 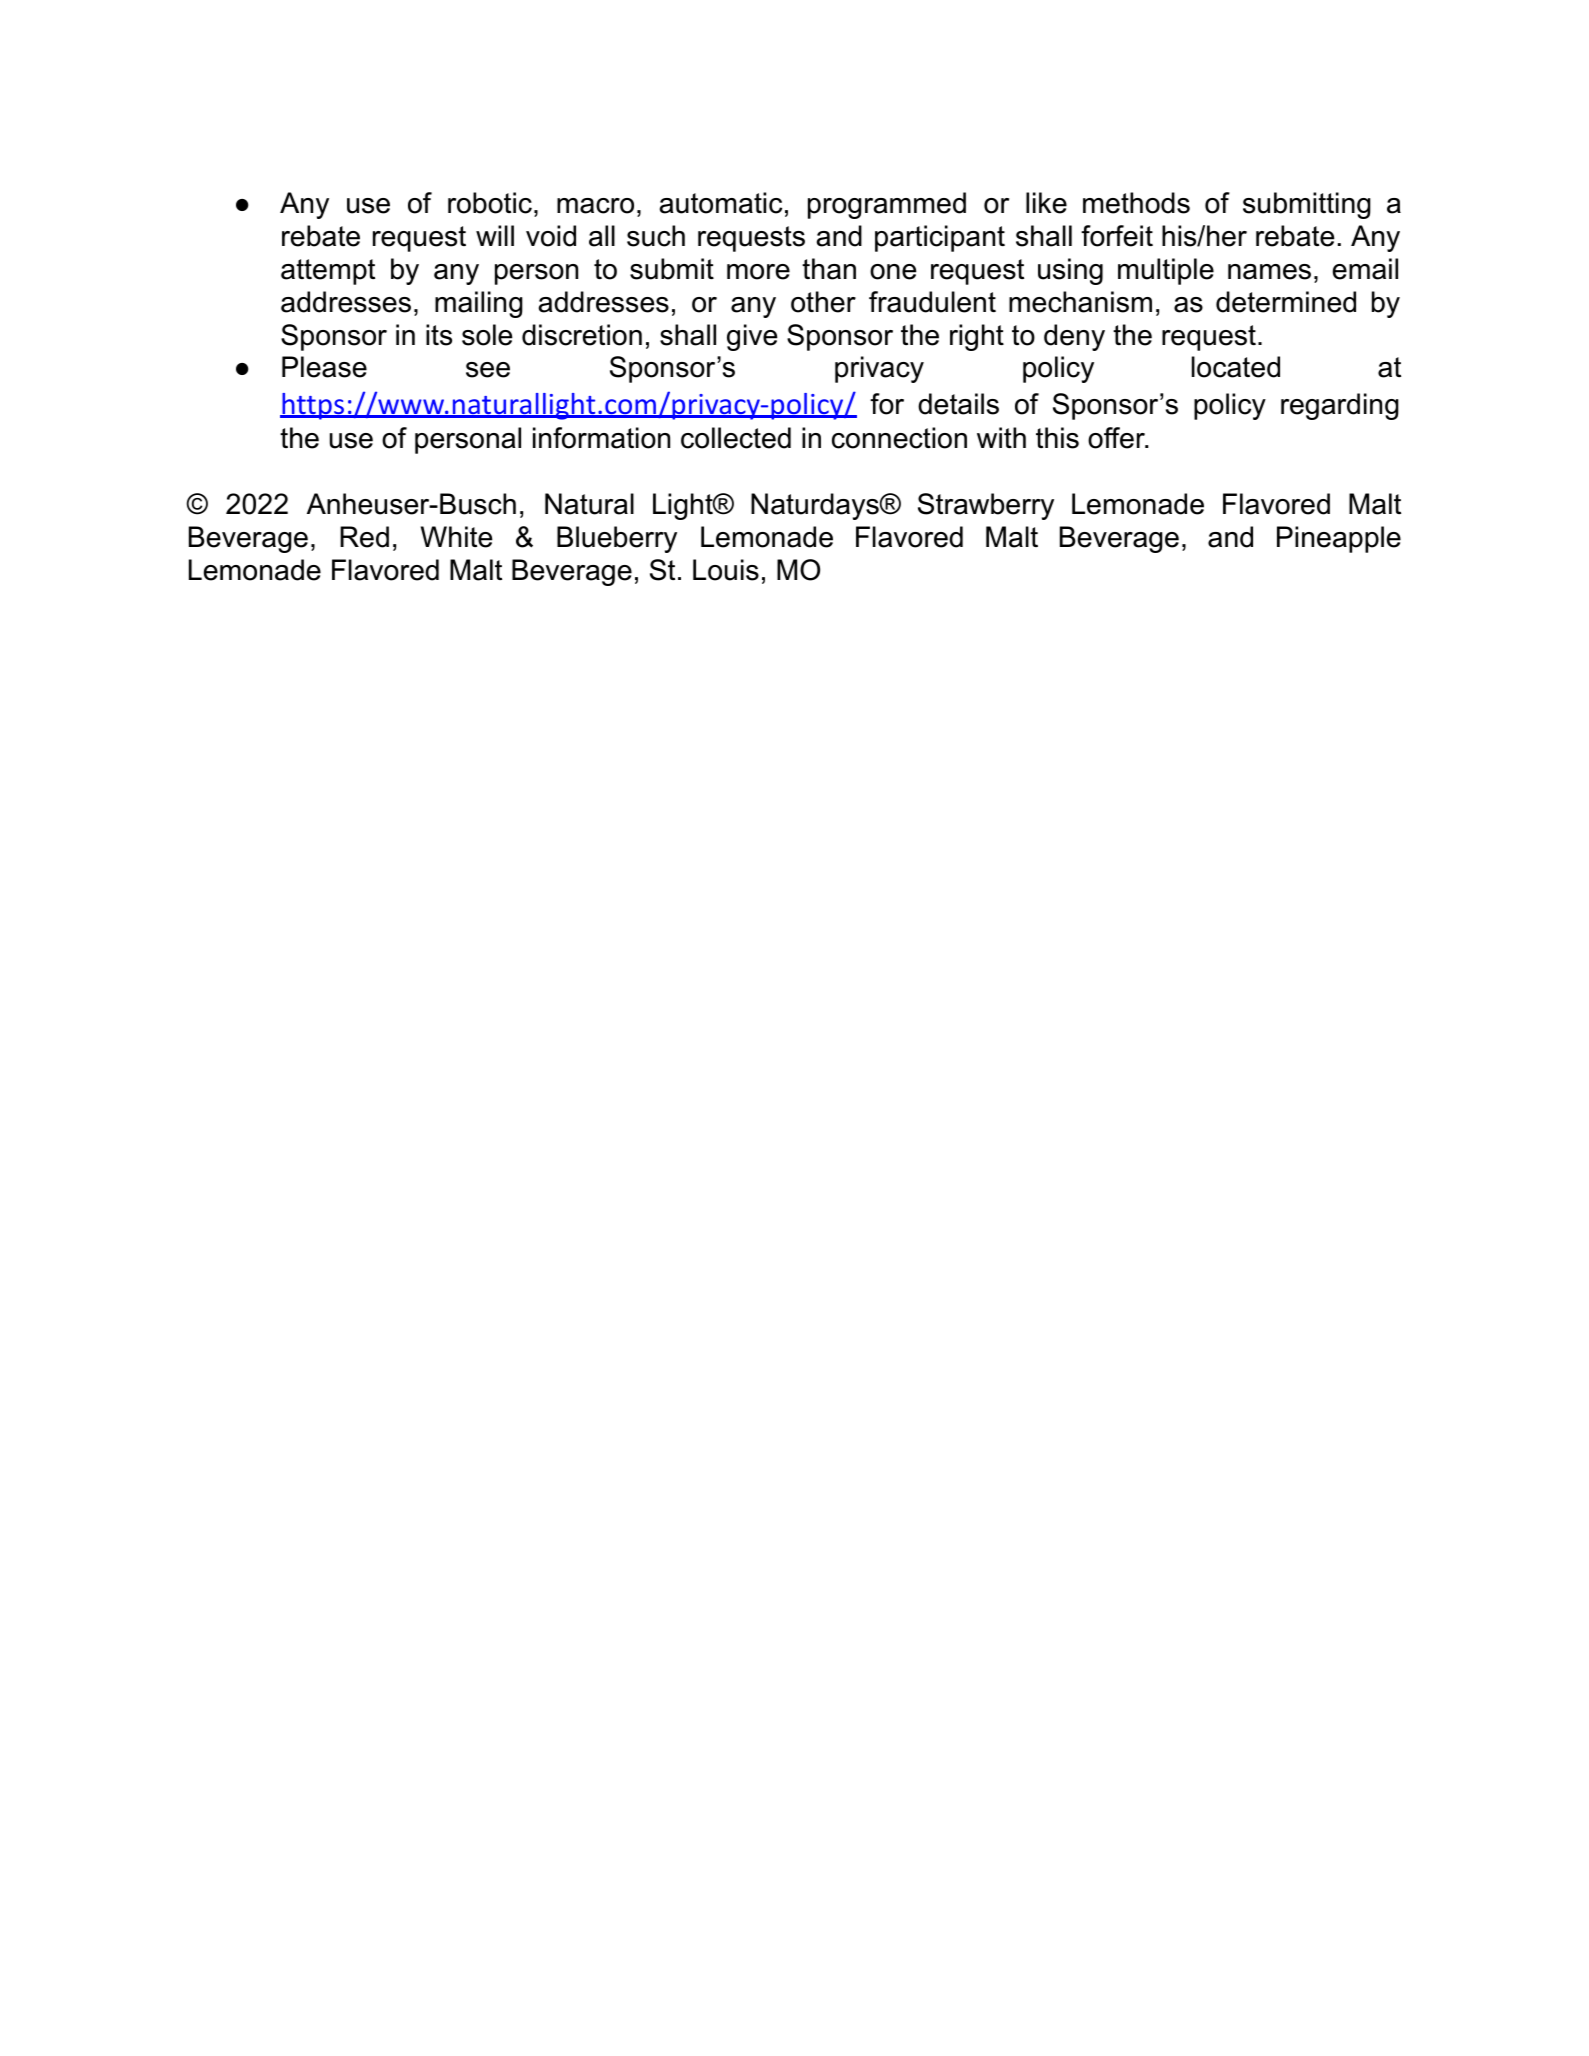 I want to click on Louis, so click(x=726, y=570).
